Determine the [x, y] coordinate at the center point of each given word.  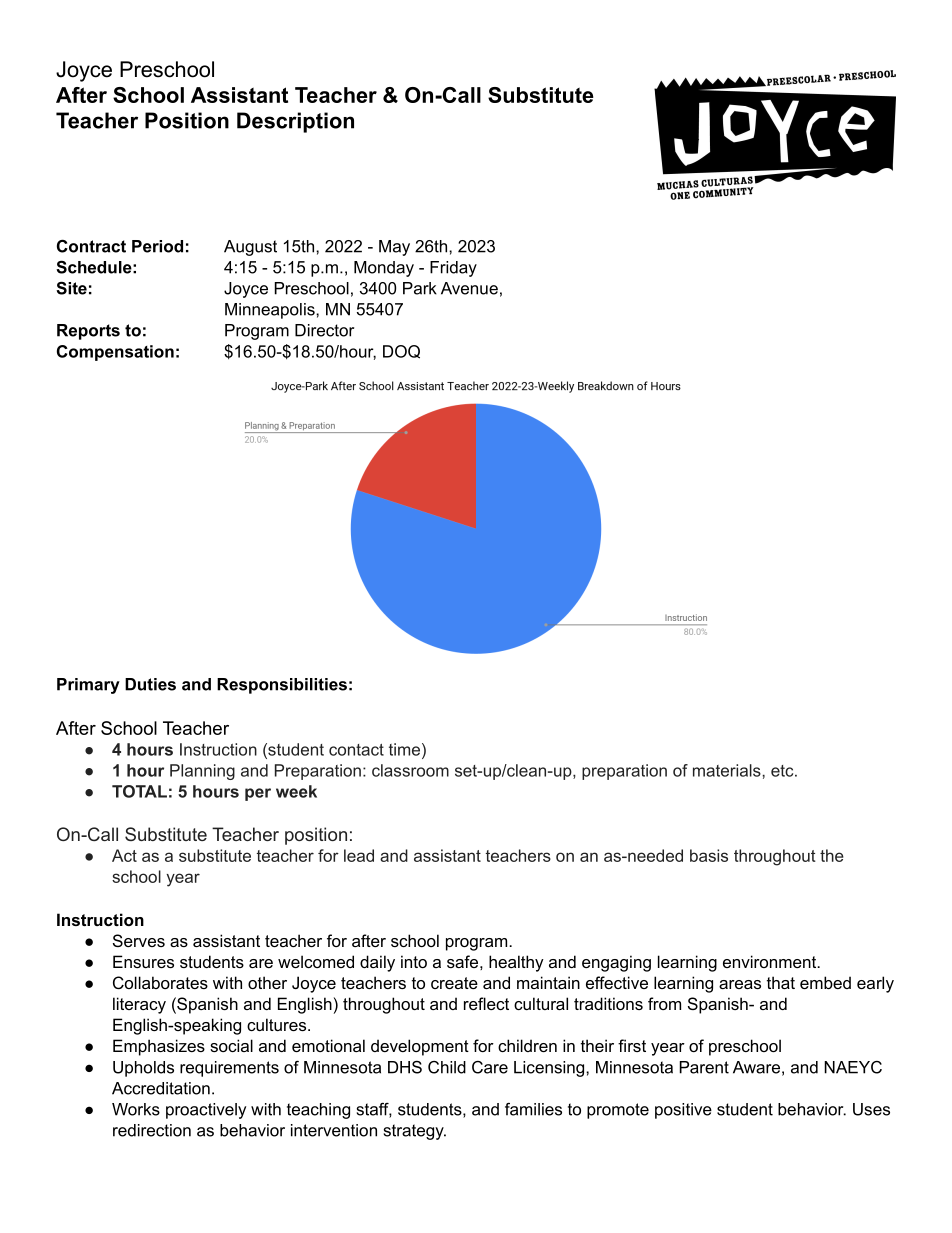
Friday [453, 269]
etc [783, 771]
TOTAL [139, 791]
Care [490, 1067]
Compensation [115, 353]
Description [295, 122]
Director [324, 330]
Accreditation [161, 1088]
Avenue [469, 288]
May [394, 248]
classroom [410, 770]
